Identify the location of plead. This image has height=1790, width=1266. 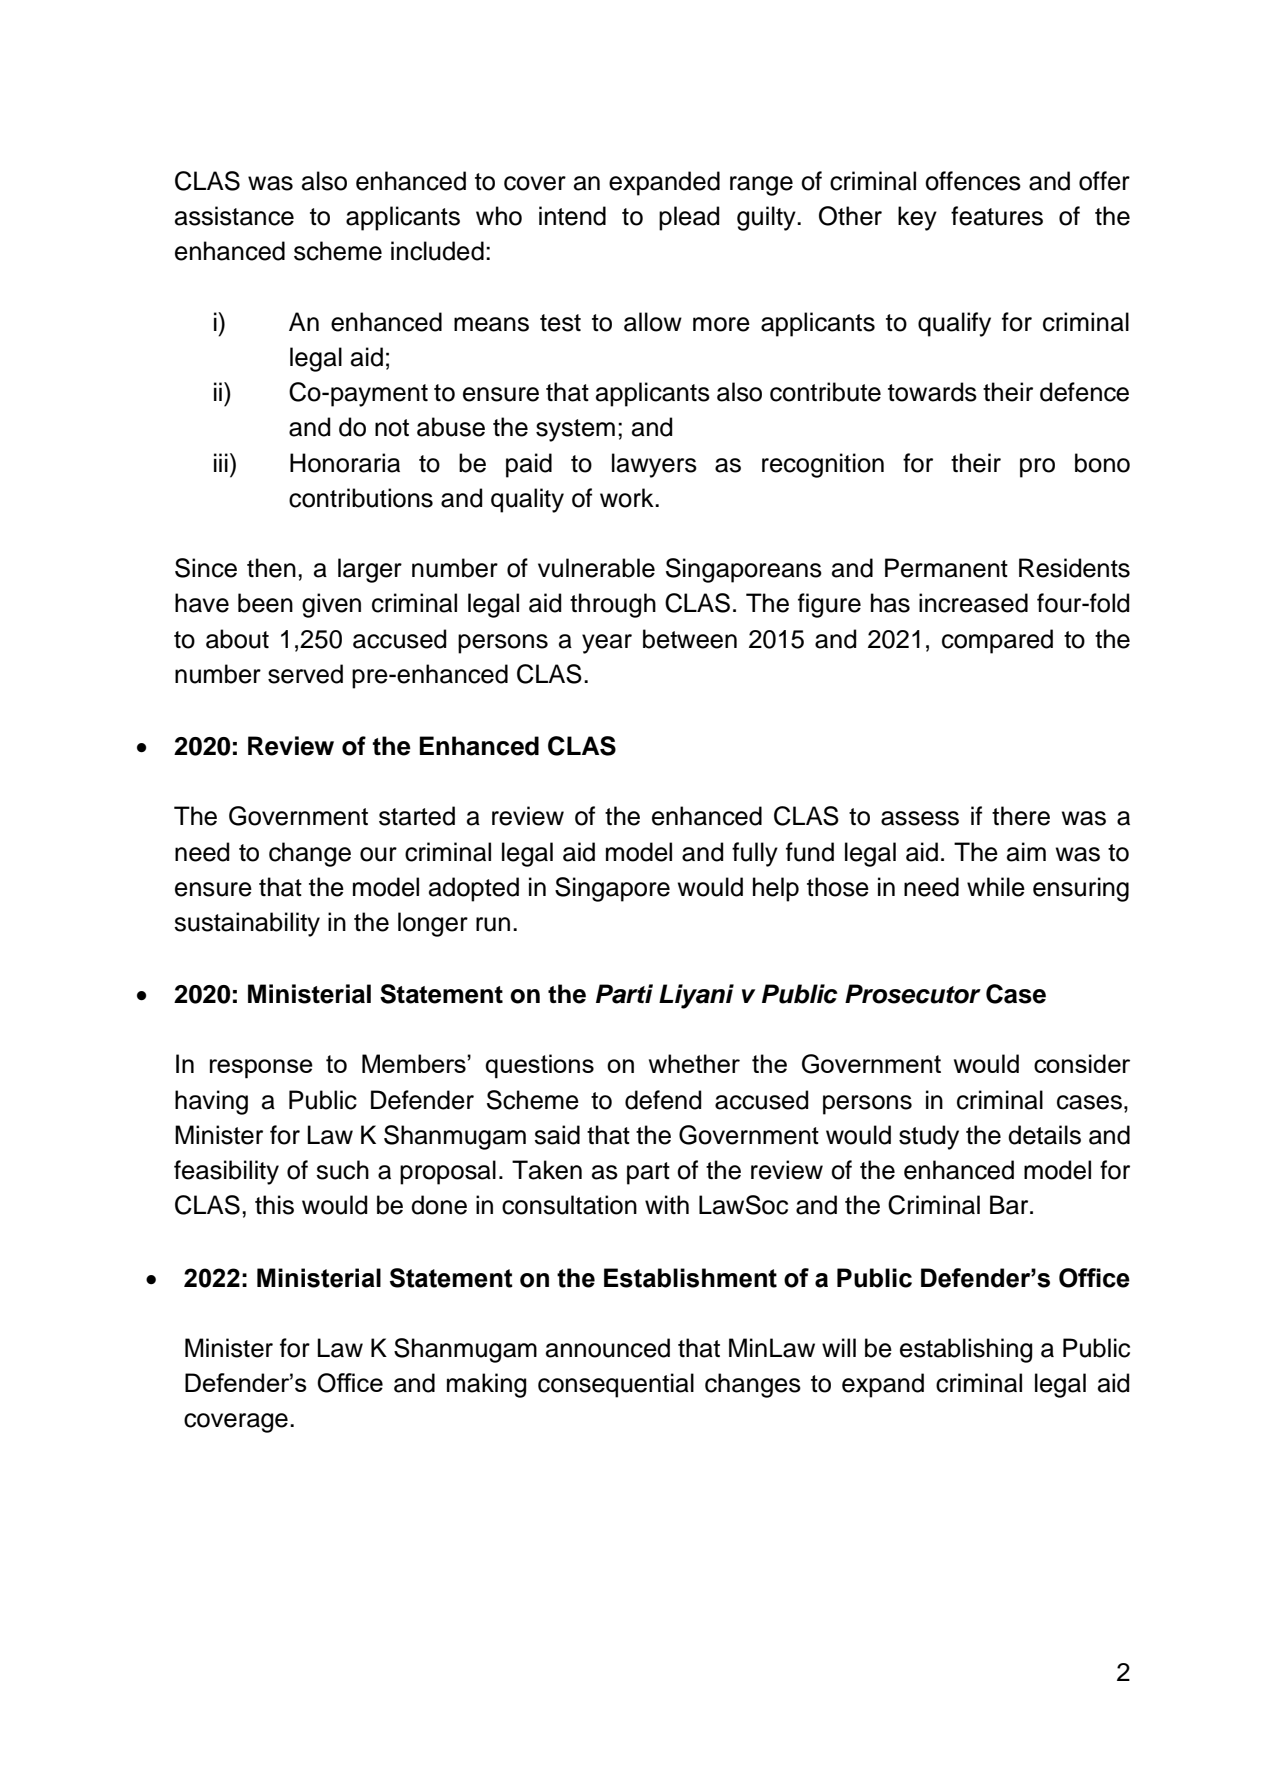
(689, 218).
